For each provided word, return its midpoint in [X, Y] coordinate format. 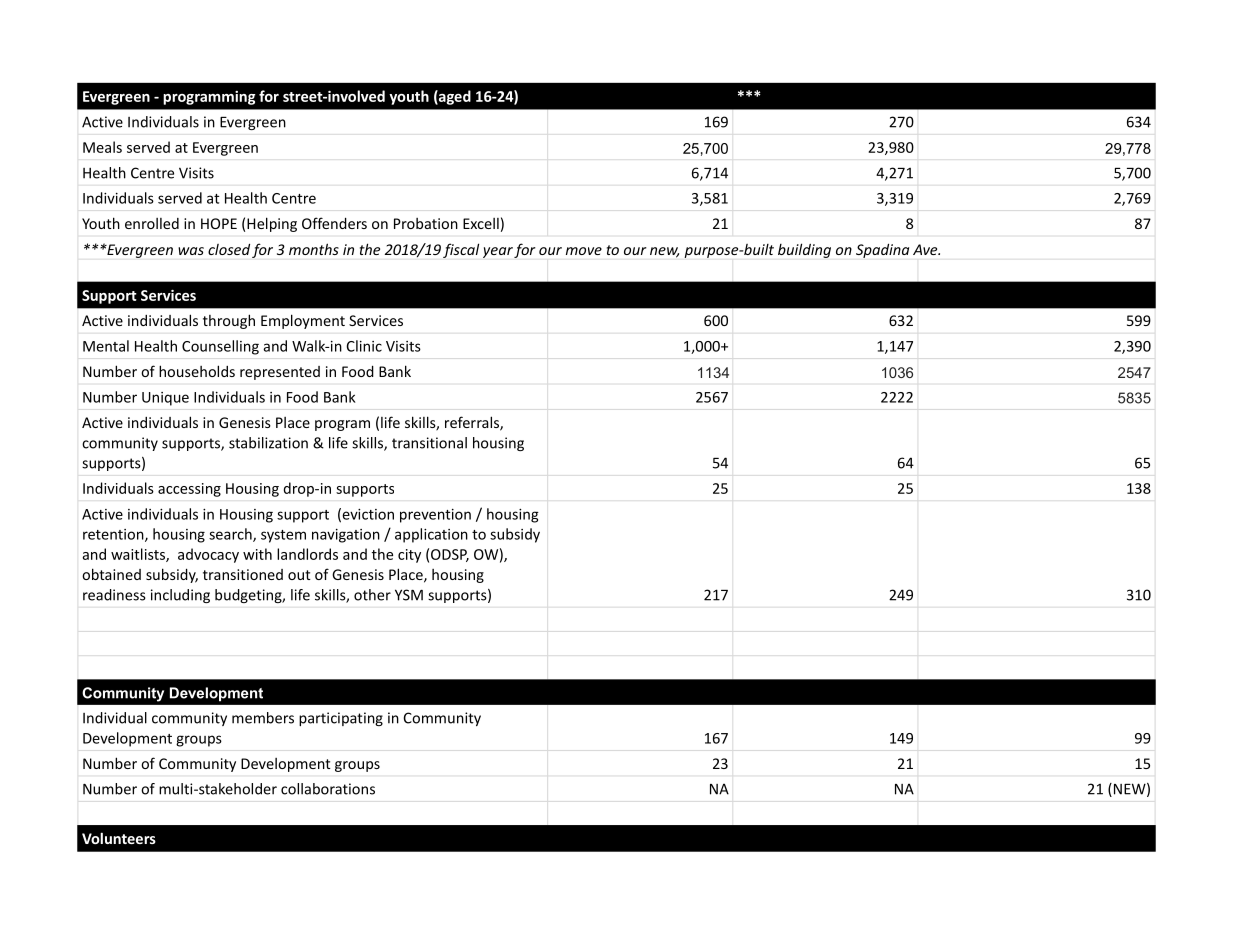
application [431, 535]
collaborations [328, 789]
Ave [926, 249]
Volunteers [119, 838]
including [180, 596]
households [197, 371]
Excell [481, 223]
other [372, 595]
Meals [102, 147]
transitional [429, 443]
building [804, 250]
